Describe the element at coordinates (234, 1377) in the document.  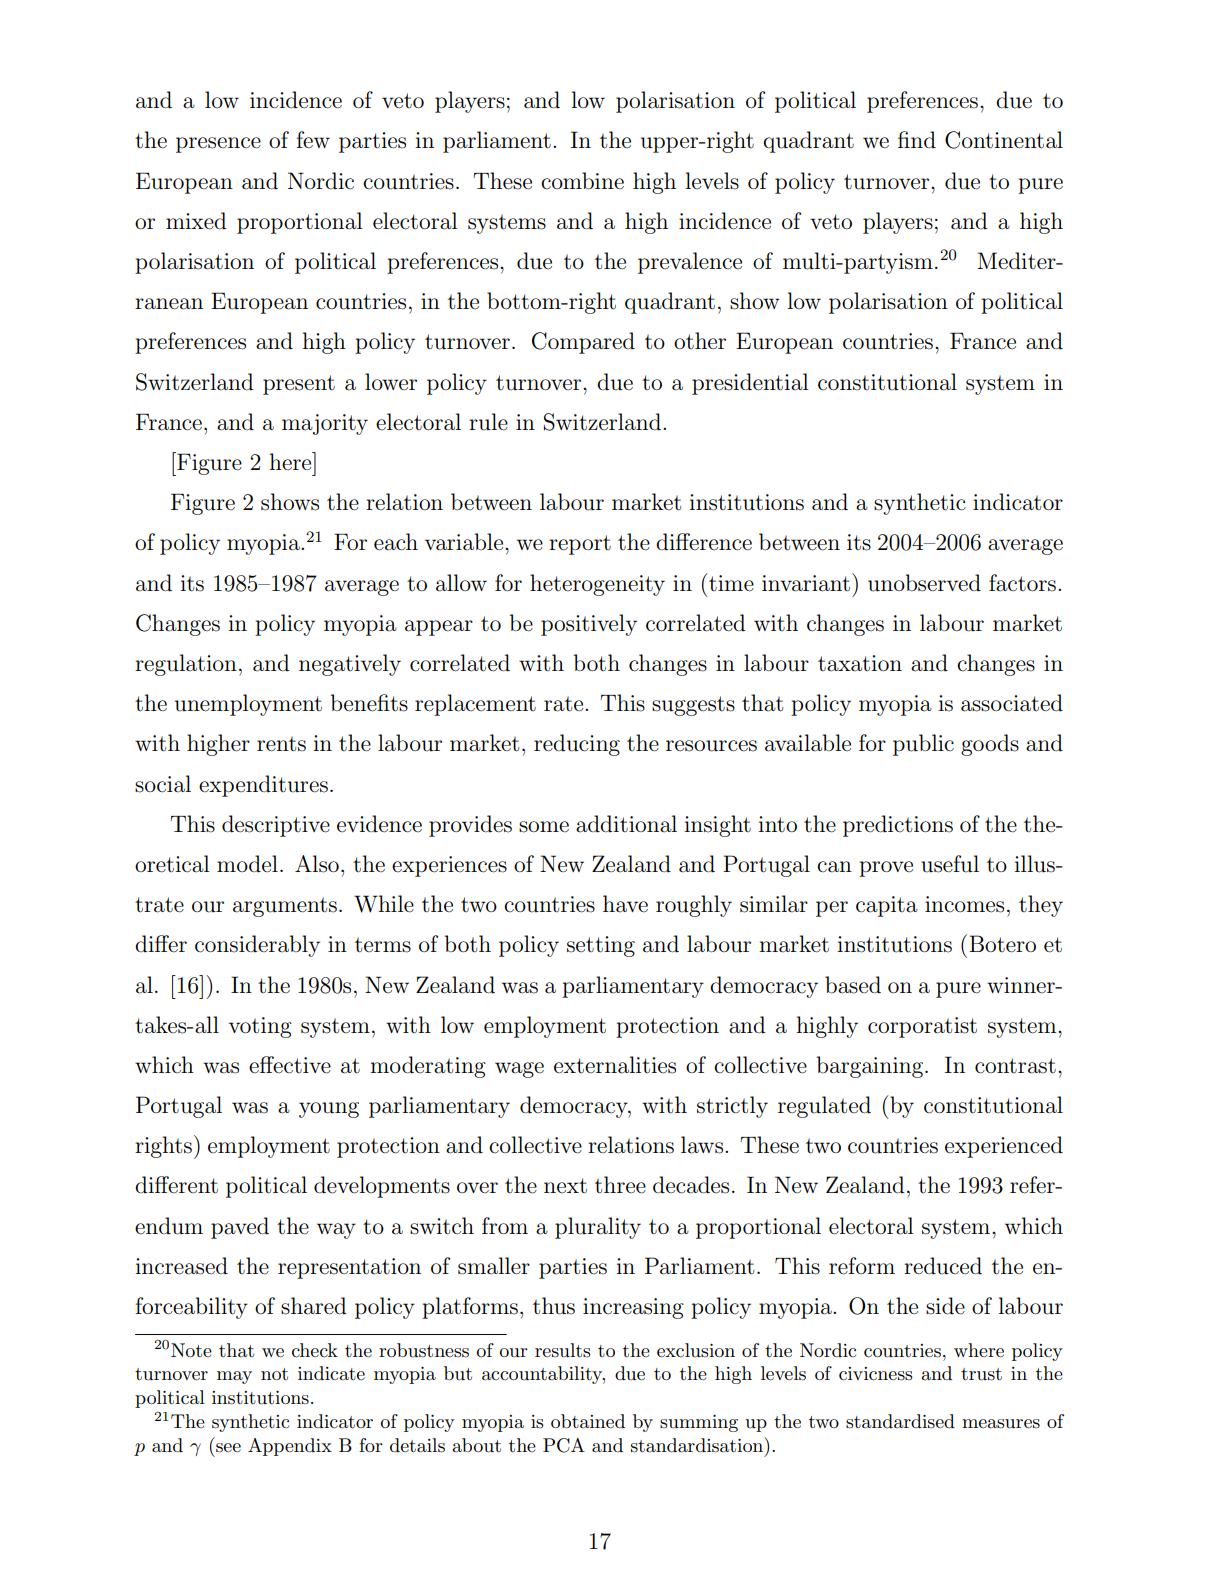
I see `may` at that location.
